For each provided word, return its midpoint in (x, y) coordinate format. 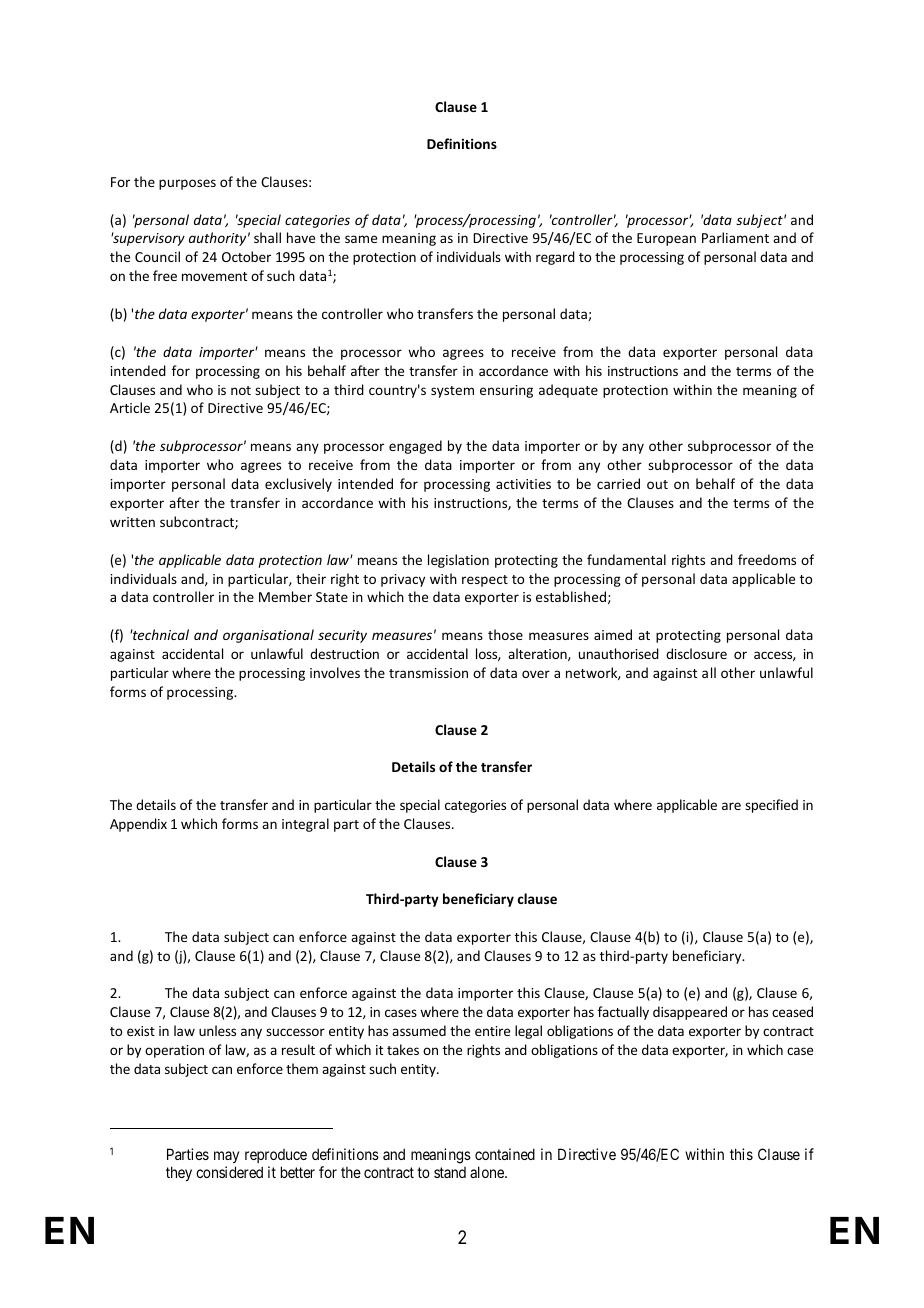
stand (450, 1172)
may (226, 1157)
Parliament (735, 237)
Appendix (138, 825)
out (657, 484)
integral (305, 825)
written (132, 522)
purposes (187, 184)
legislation (458, 561)
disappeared (690, 1013)
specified (771, 806)
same (361, 239)
